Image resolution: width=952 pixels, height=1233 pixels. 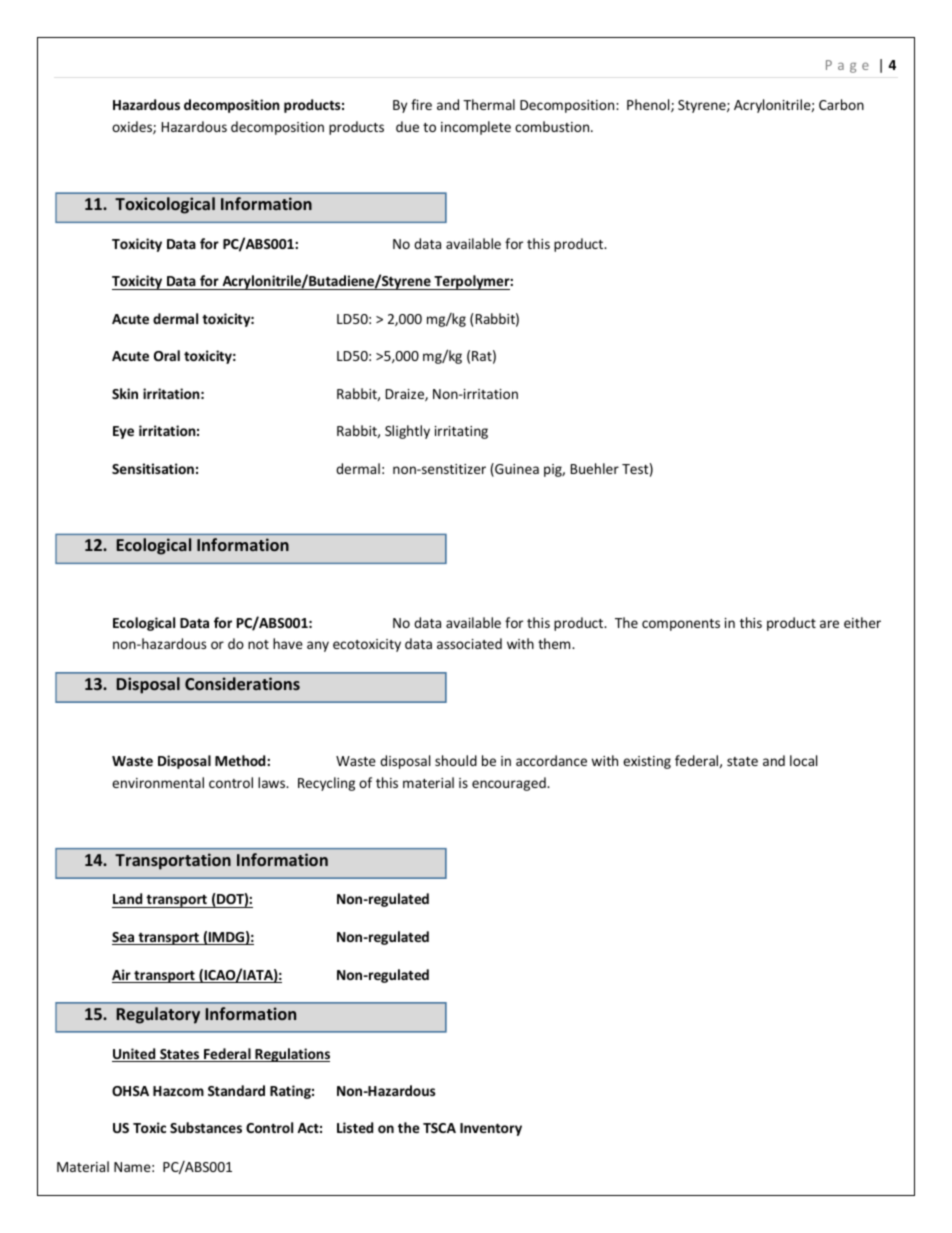 I want to click on incomplete, so click(x=476, y=128).
